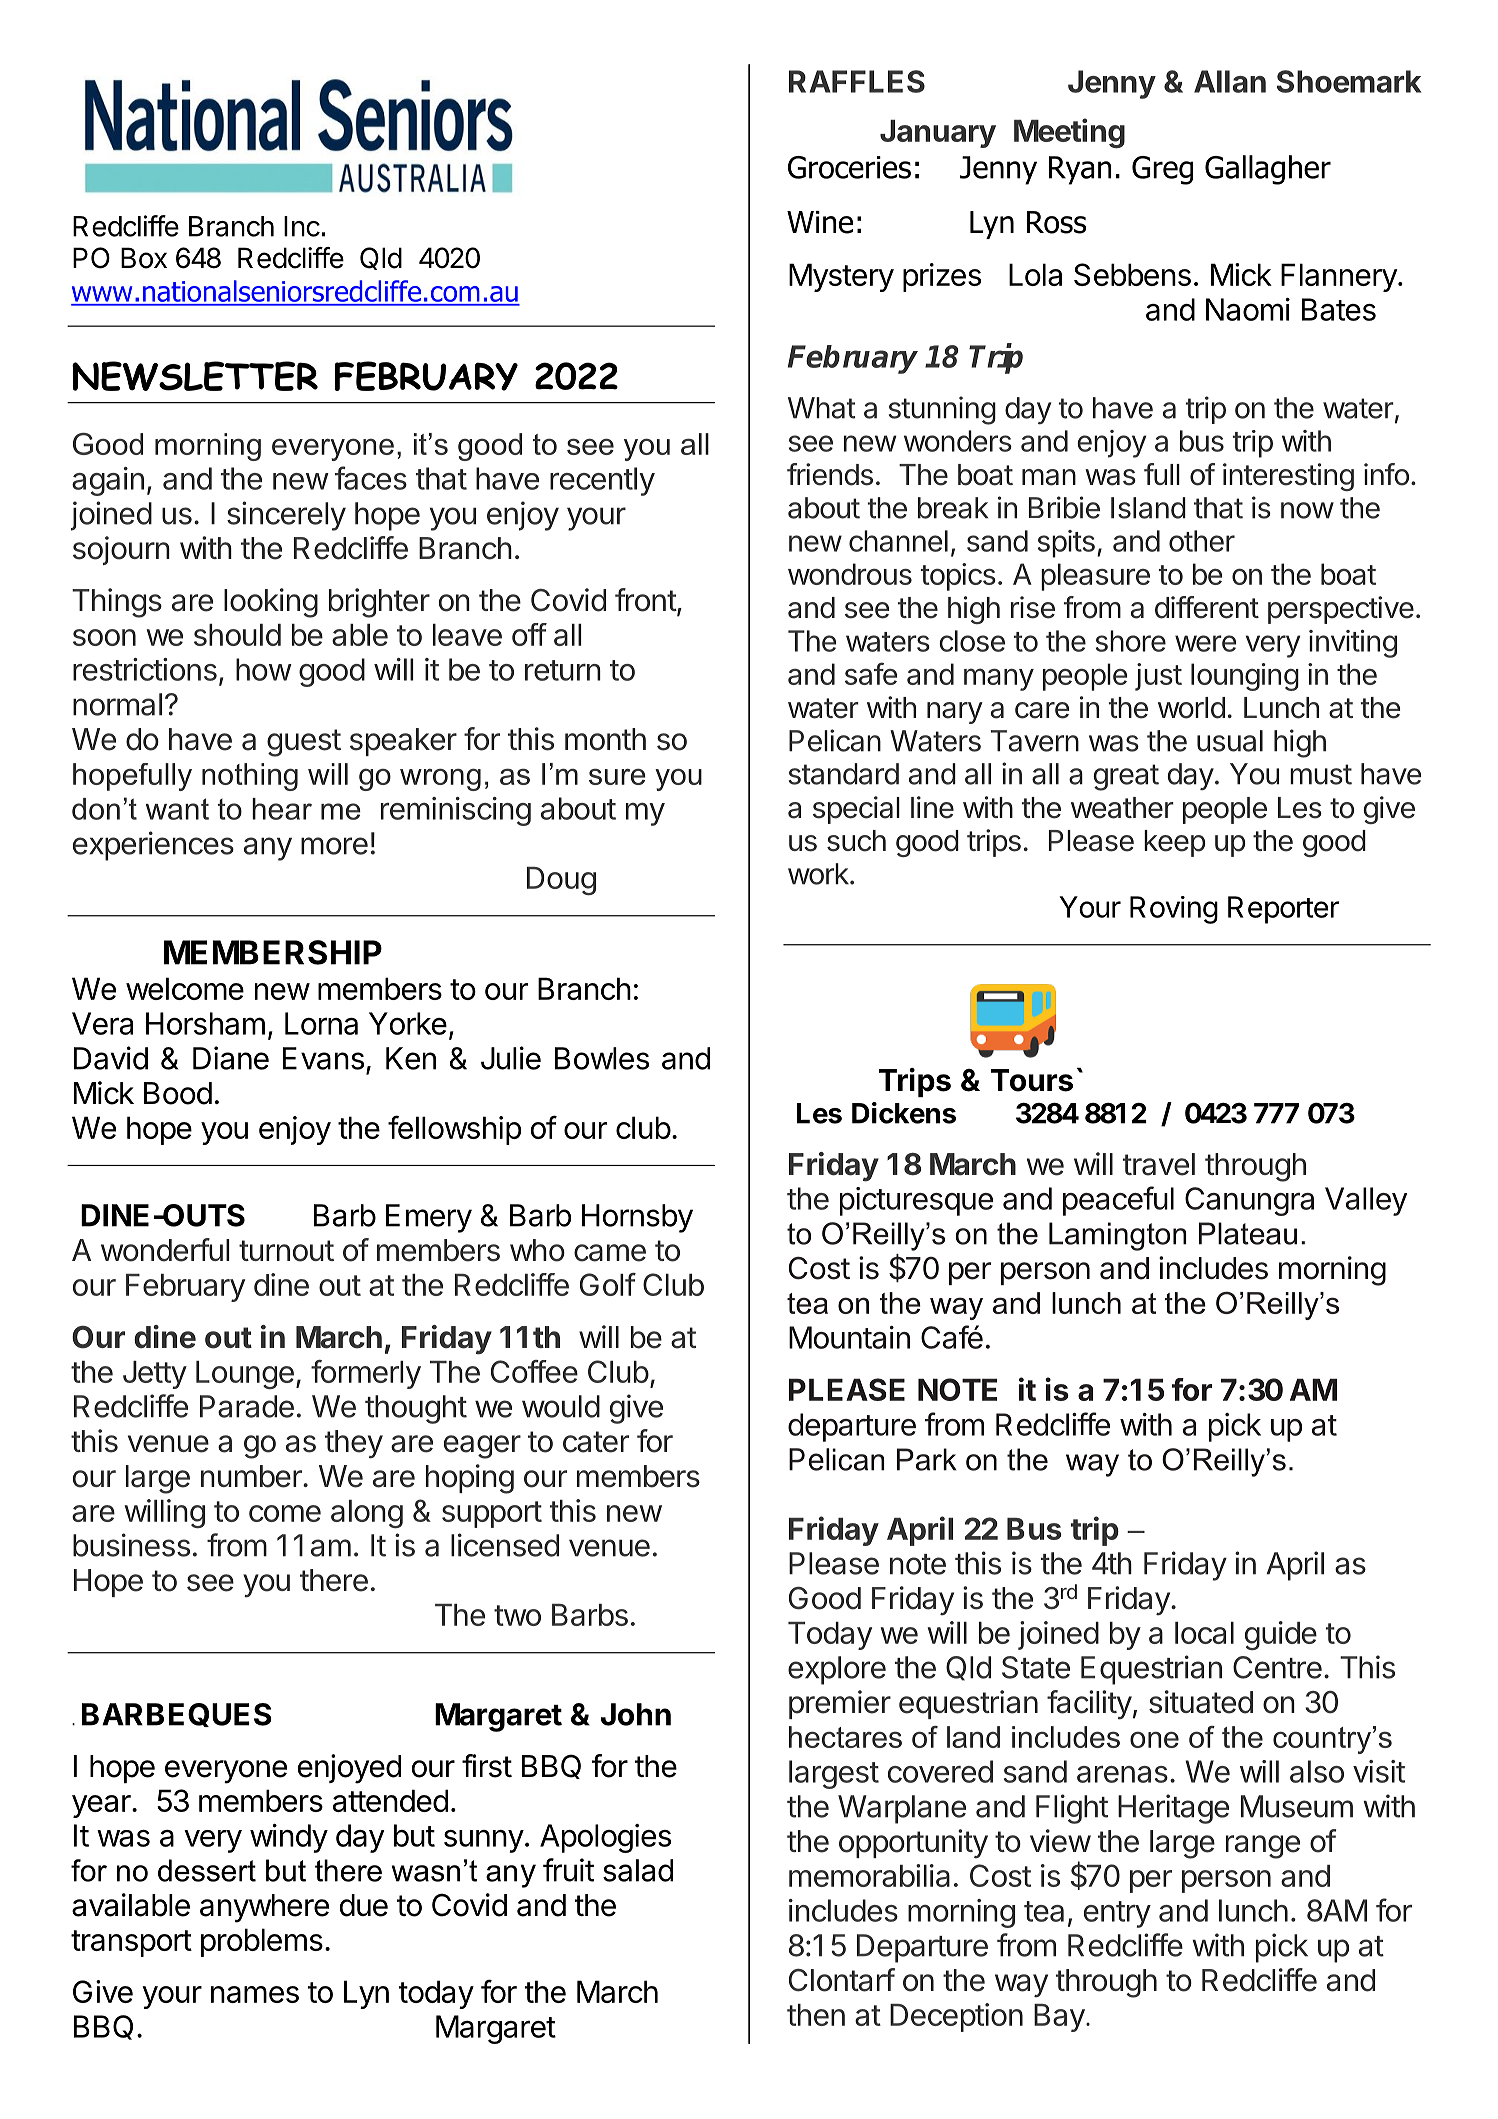  I want to click on Box, so click(144, 258).
